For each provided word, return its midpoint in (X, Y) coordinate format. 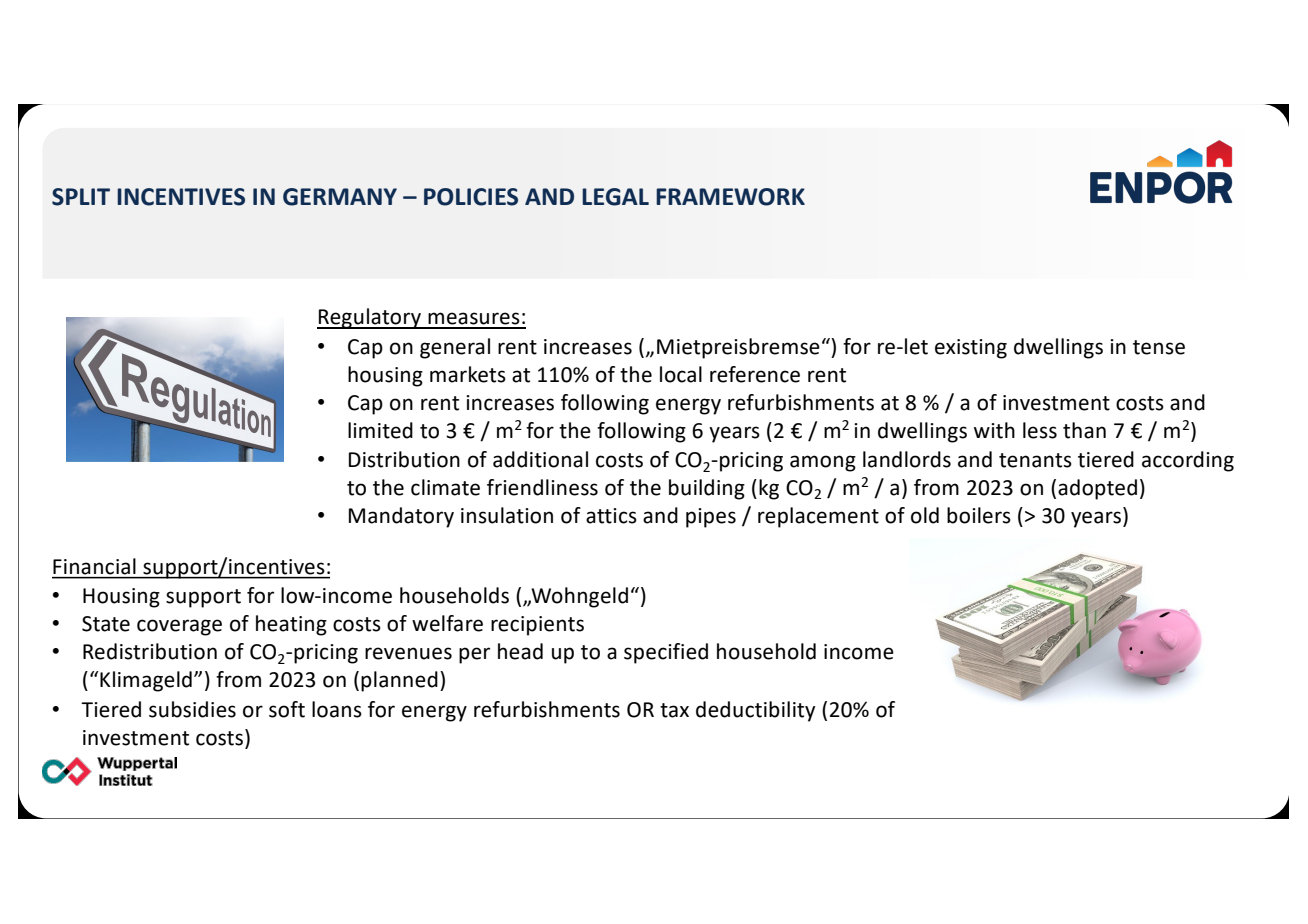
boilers (979, 515)
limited (380, 430)
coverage (179, 627)
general (455, 348)
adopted (1097, 489)
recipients (537, 626)
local (681, 374)
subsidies (192, 709)
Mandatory (401, 517)
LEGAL (615, 197)
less (1040, 430)
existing (971, 349)
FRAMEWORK (730, 197)
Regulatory (370, 318)
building (707, 489)
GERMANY (340, 197)
